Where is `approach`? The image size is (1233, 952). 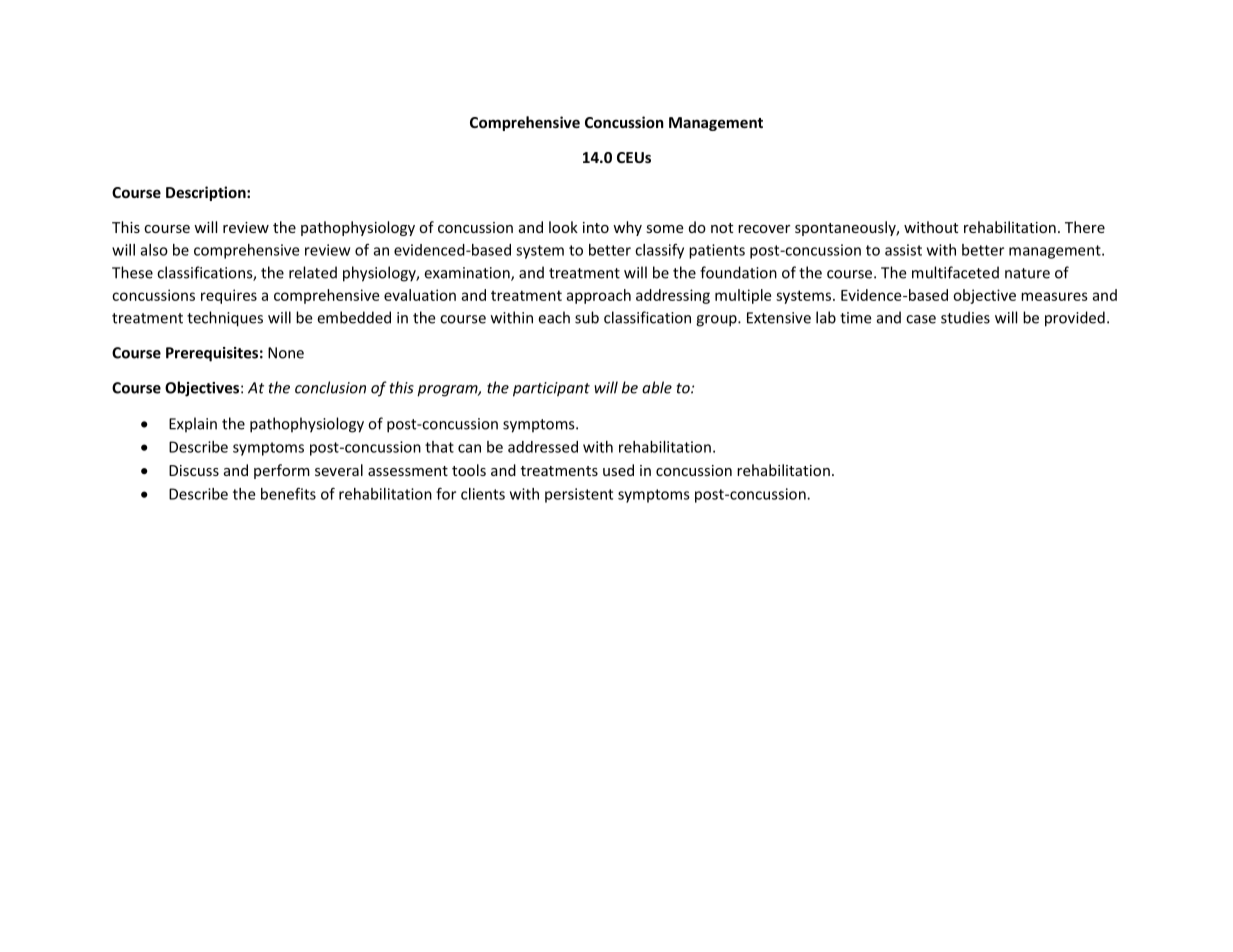 approach is located at coordinates (598, 296).
